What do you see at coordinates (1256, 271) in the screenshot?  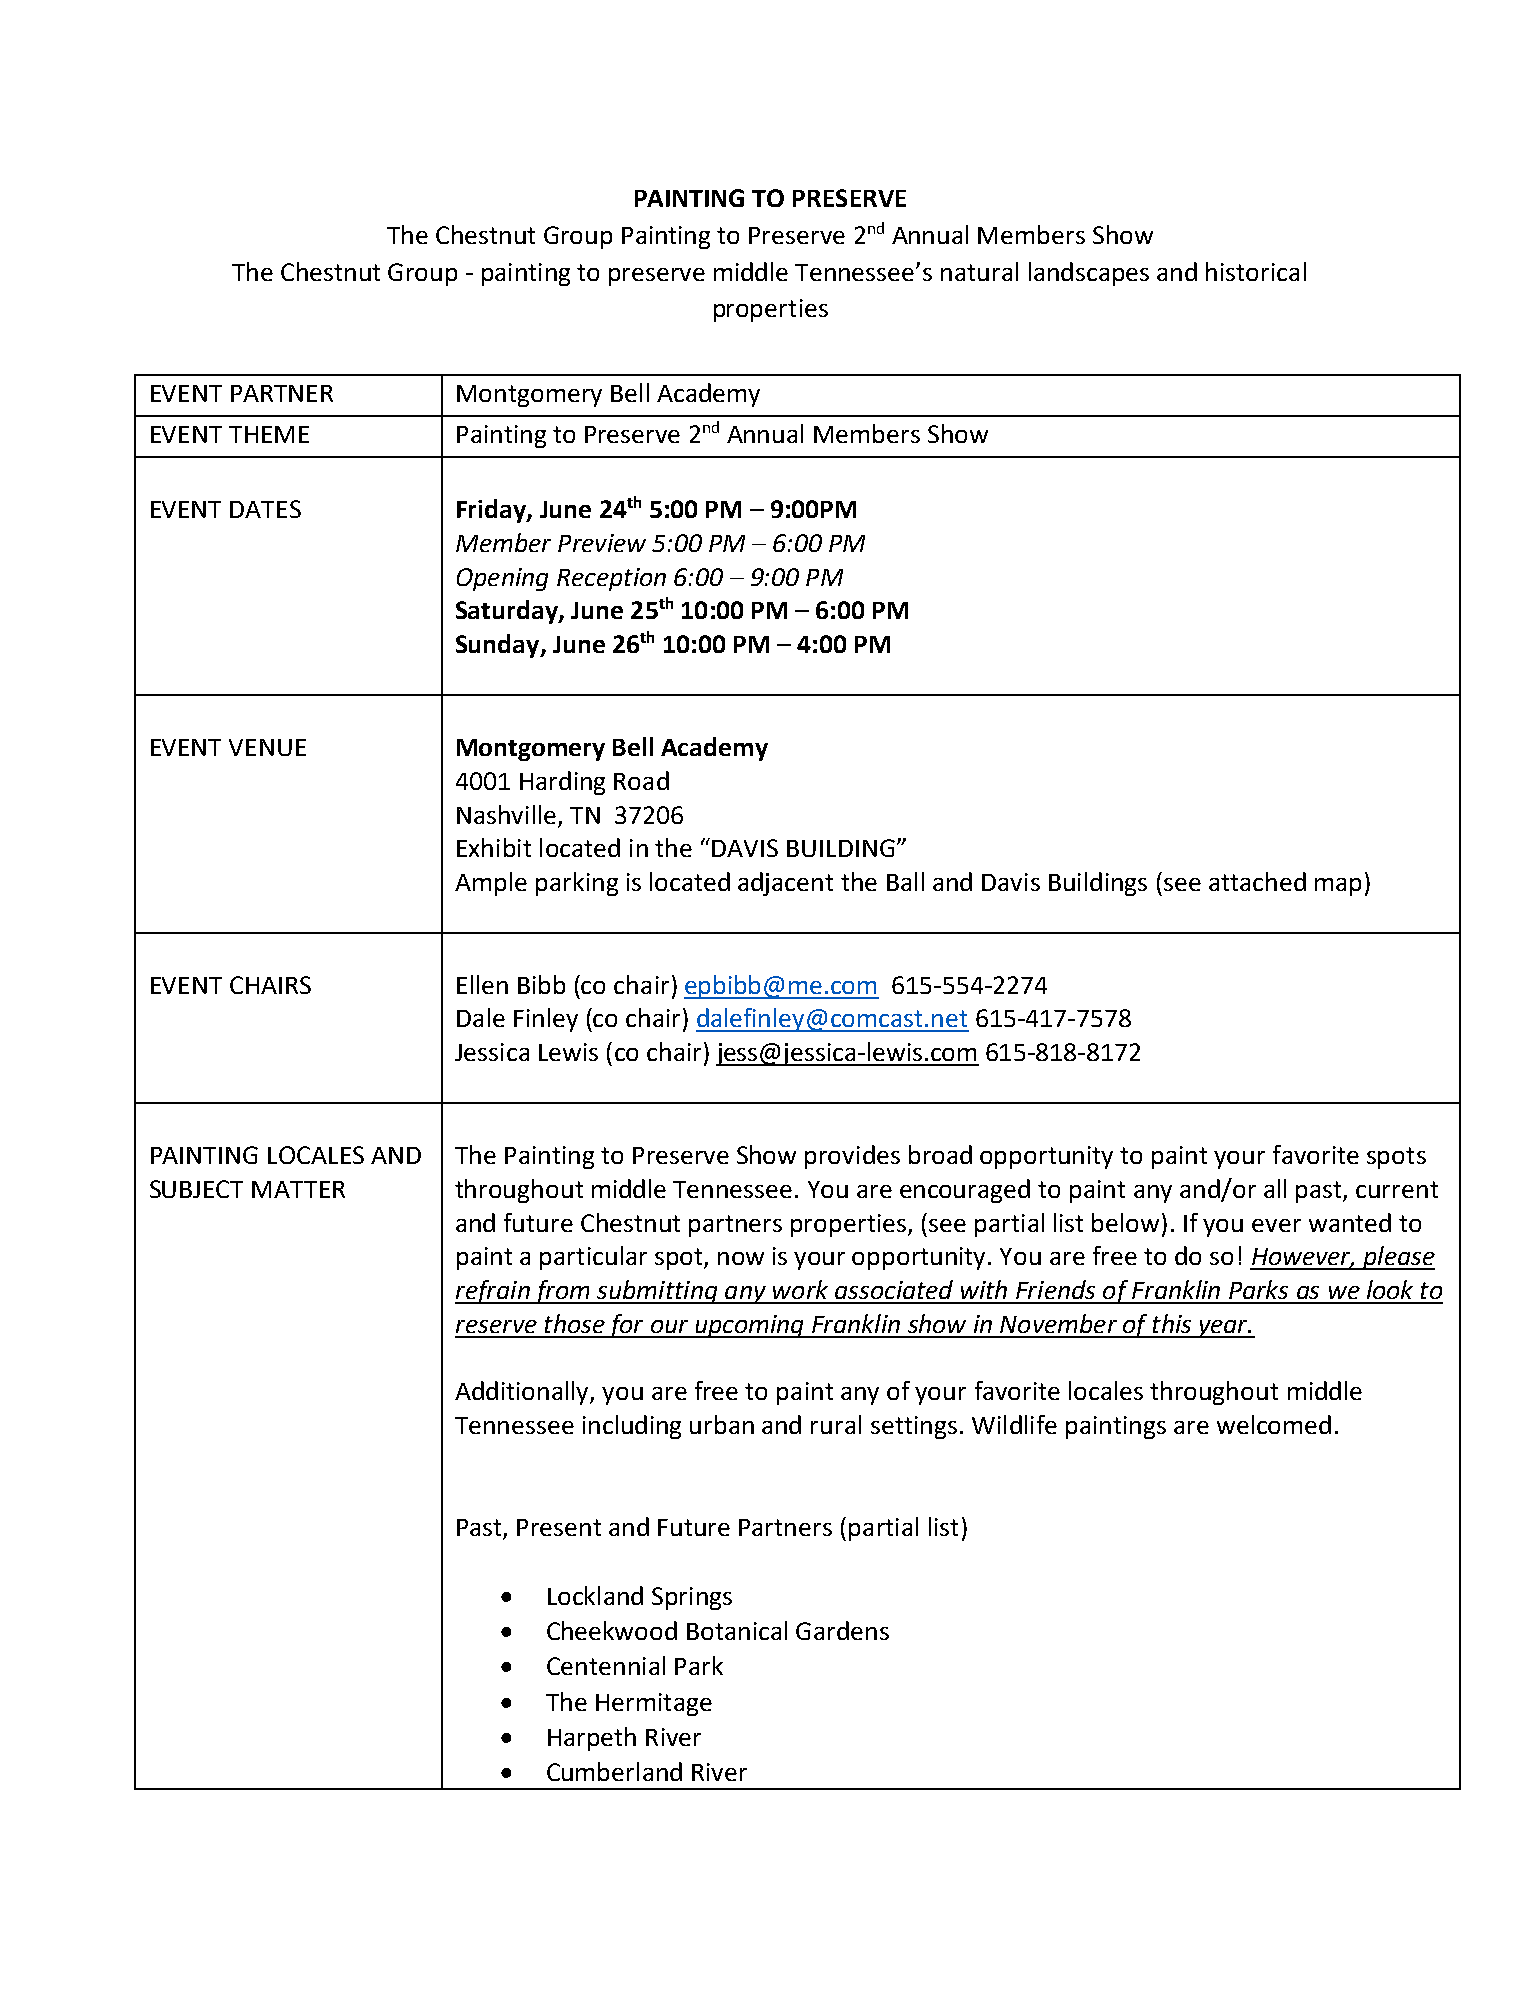 I see `historical` at bounding box center [1256, 271].
